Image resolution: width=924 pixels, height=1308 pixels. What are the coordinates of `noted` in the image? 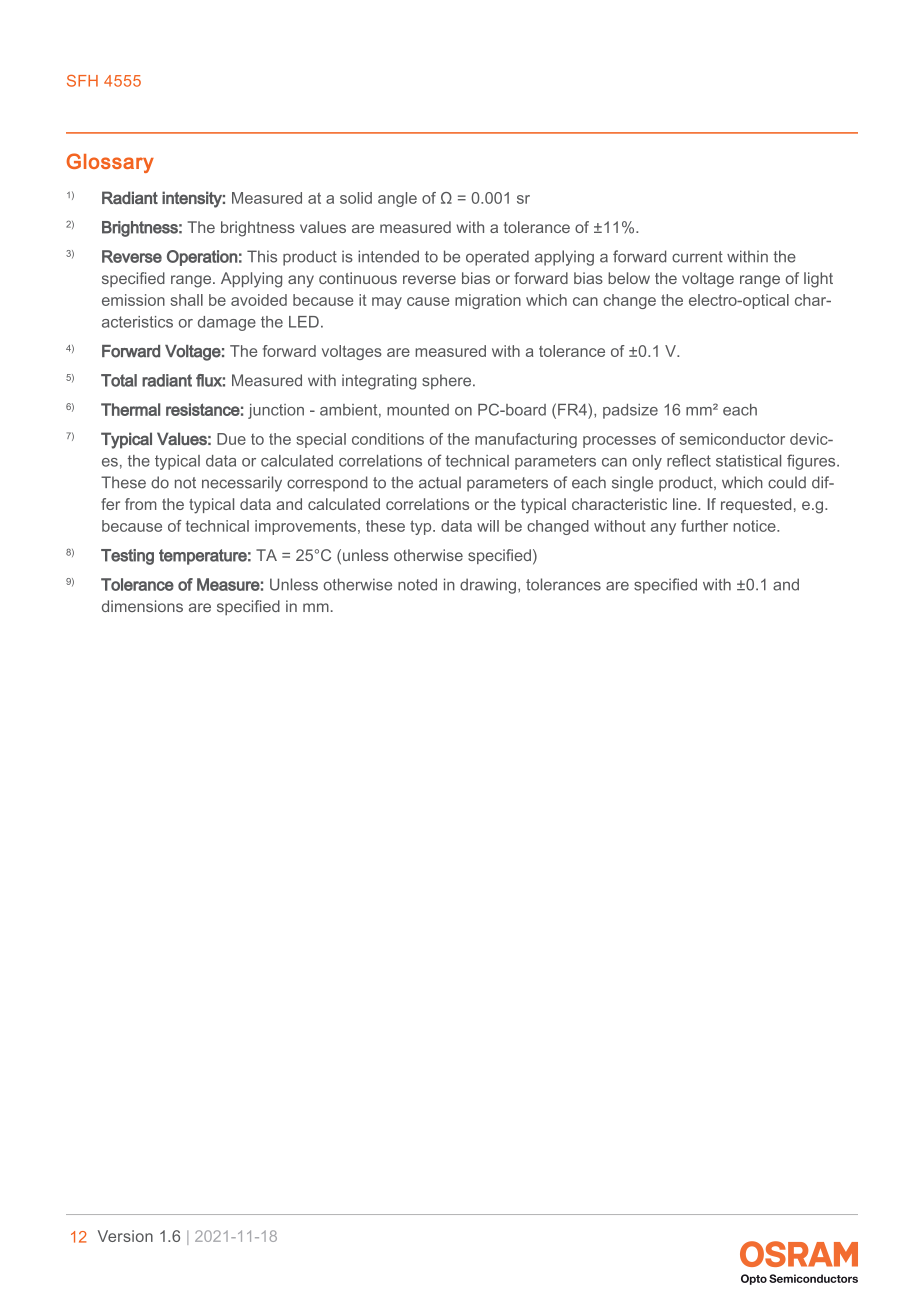 It's located at (417, 584).
